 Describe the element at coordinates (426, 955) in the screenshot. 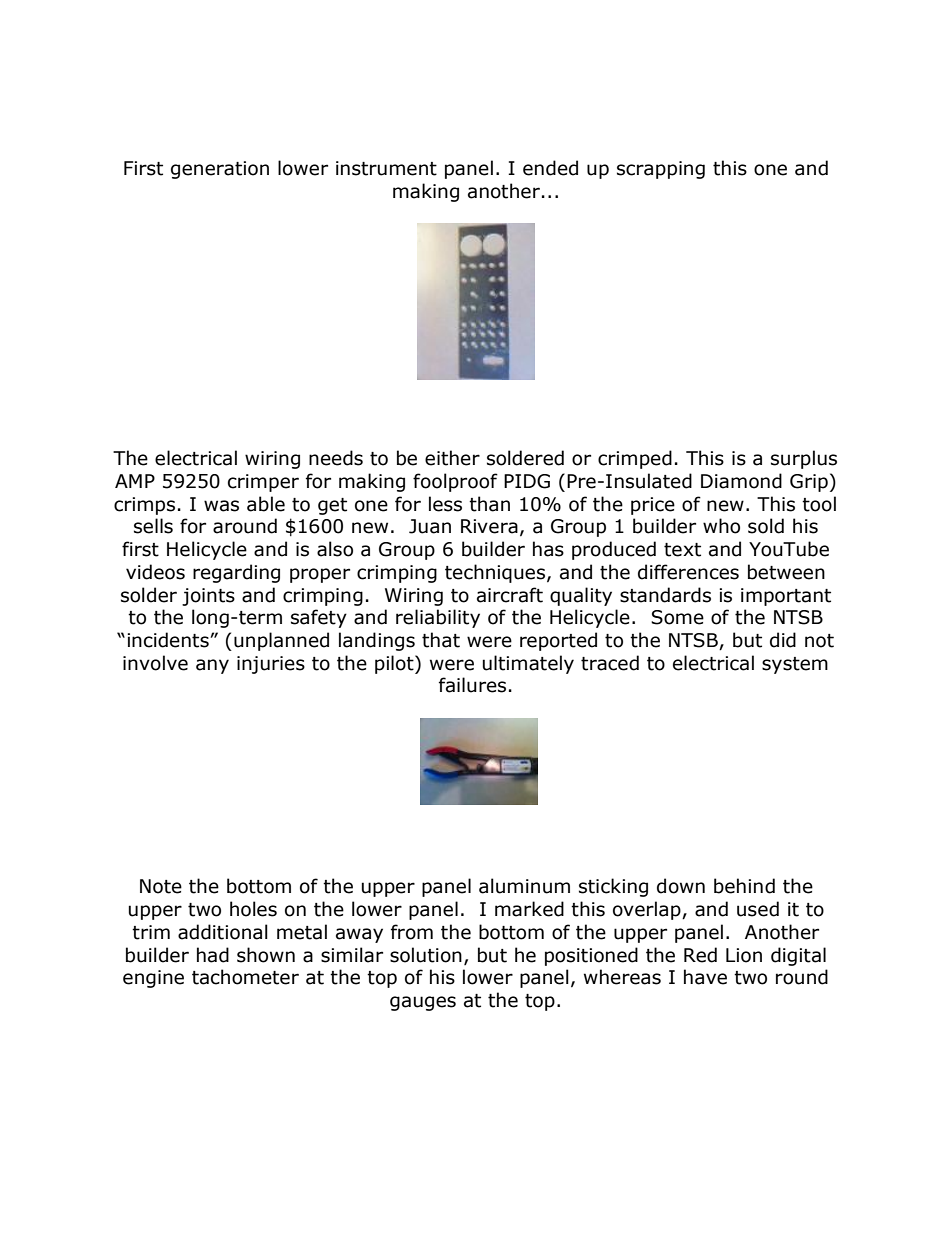

I see `solution` at that location.
